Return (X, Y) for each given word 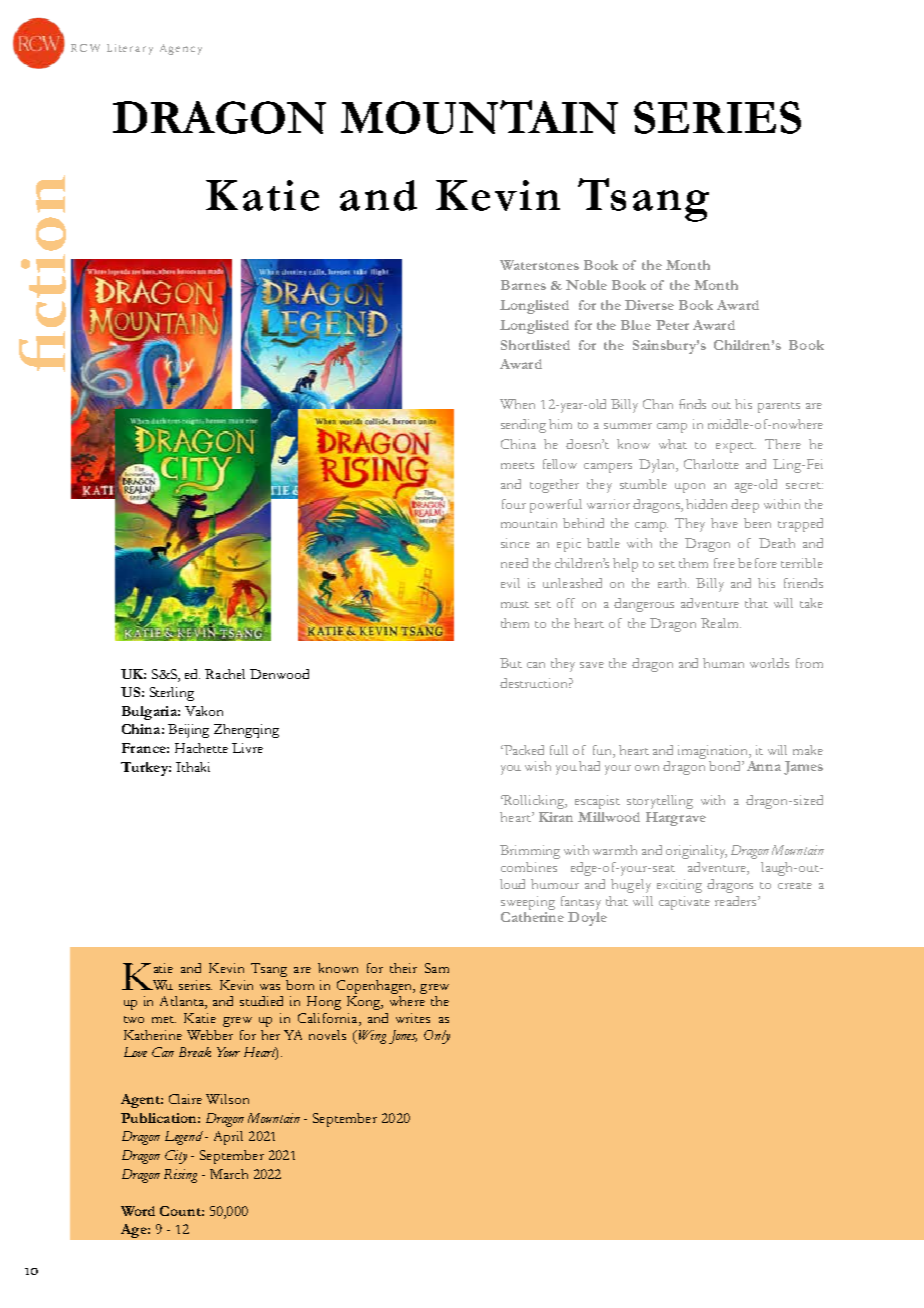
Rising (180, 1176)
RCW (85, 48)
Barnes (523, 285)
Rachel (225, 674)
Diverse (649, 305)
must (515, 604)
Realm (721, 623)
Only (437, 1037)
